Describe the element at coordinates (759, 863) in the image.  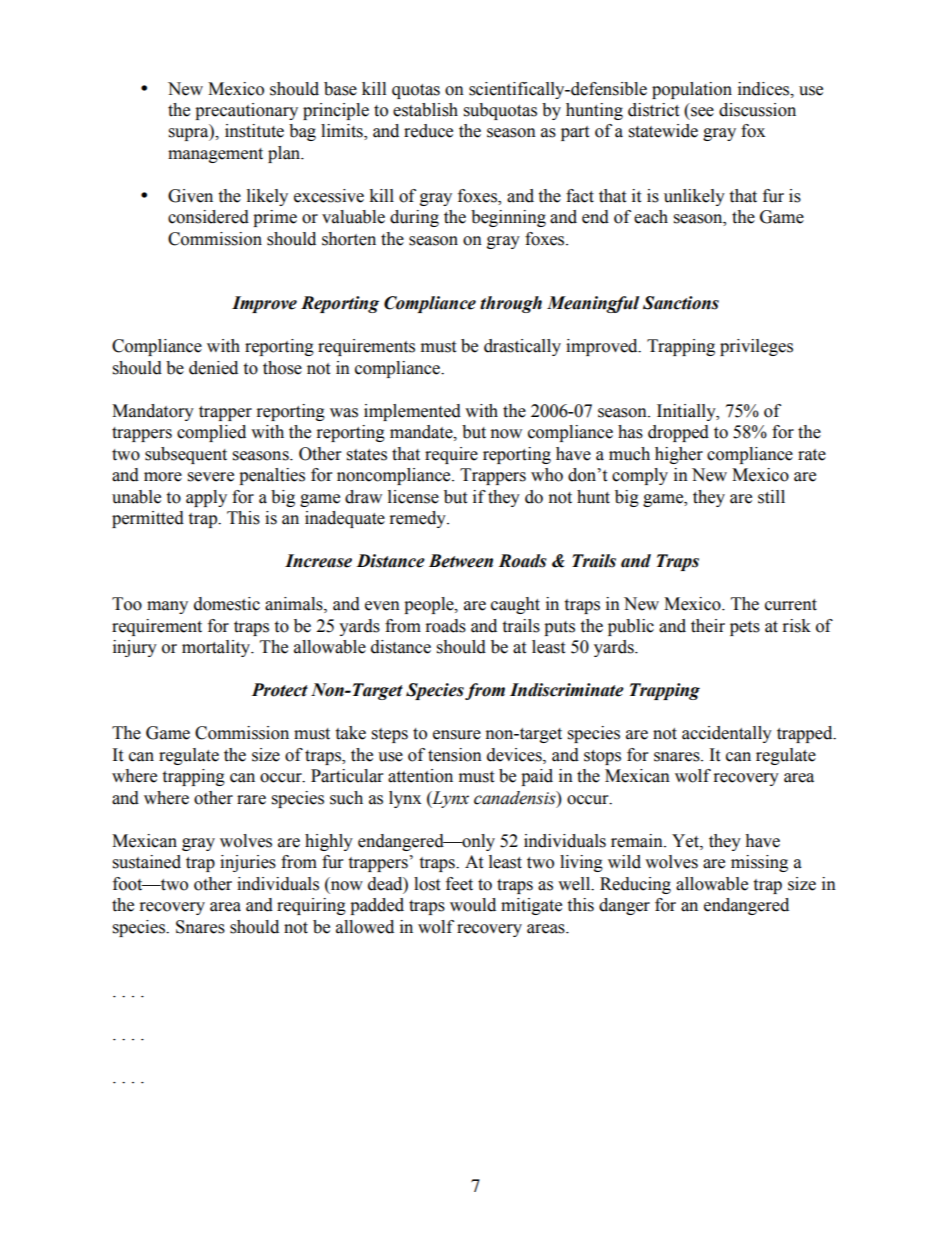
I see `missing` at that location.
